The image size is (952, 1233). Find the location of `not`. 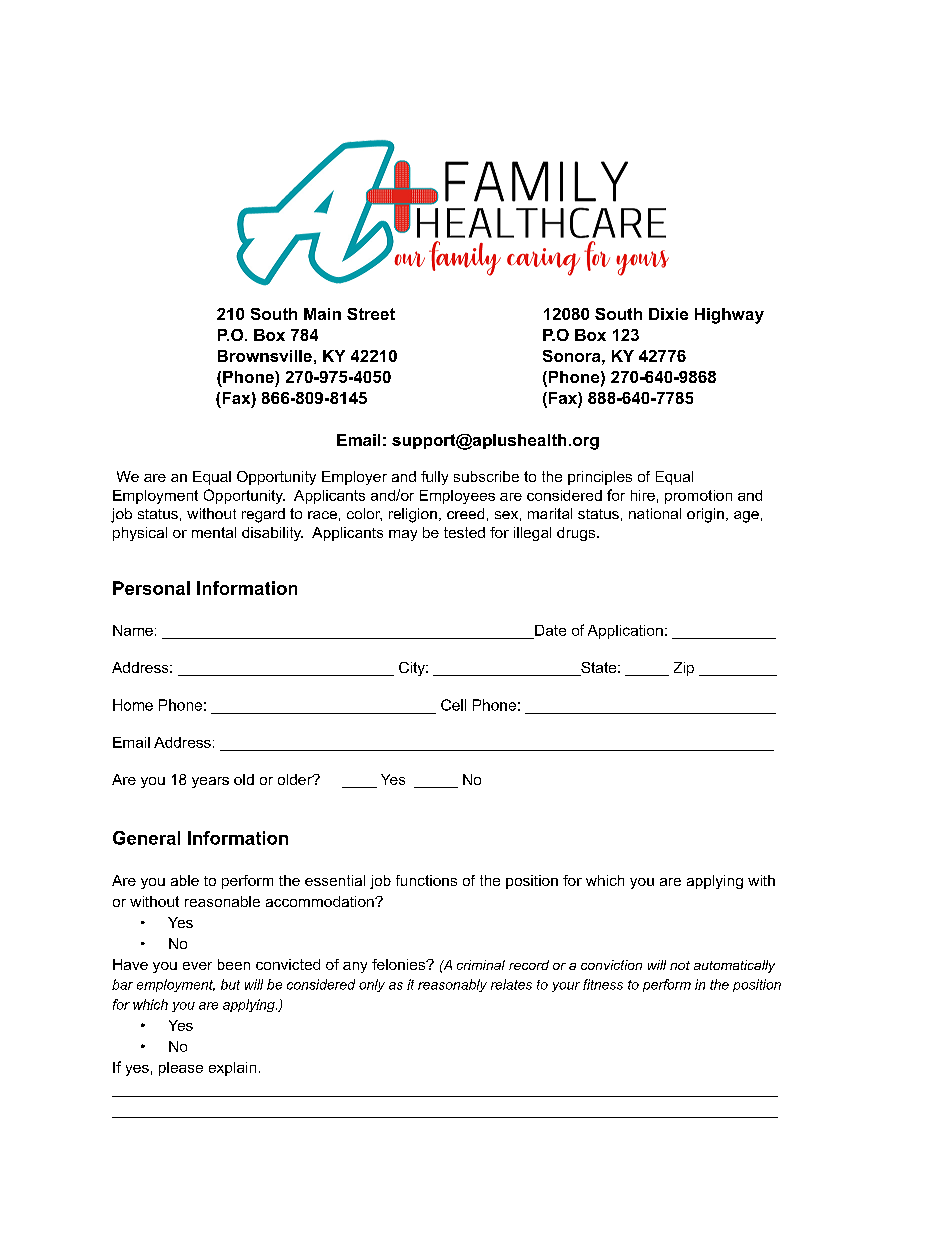

not is located at coordinates (680, 965).
